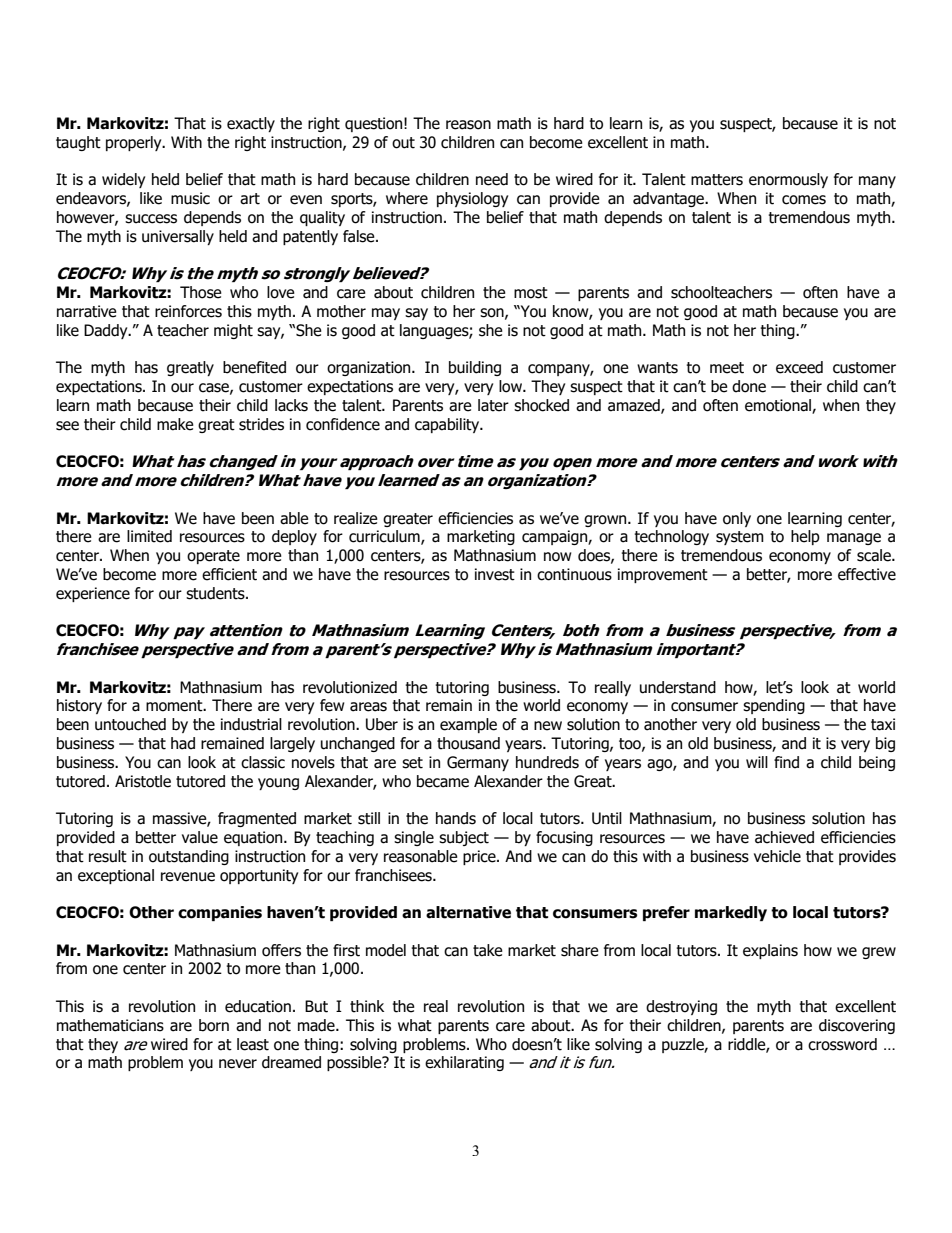  Describe the element at coordinates (135, 143) in the image. I see `properly` at that location.
